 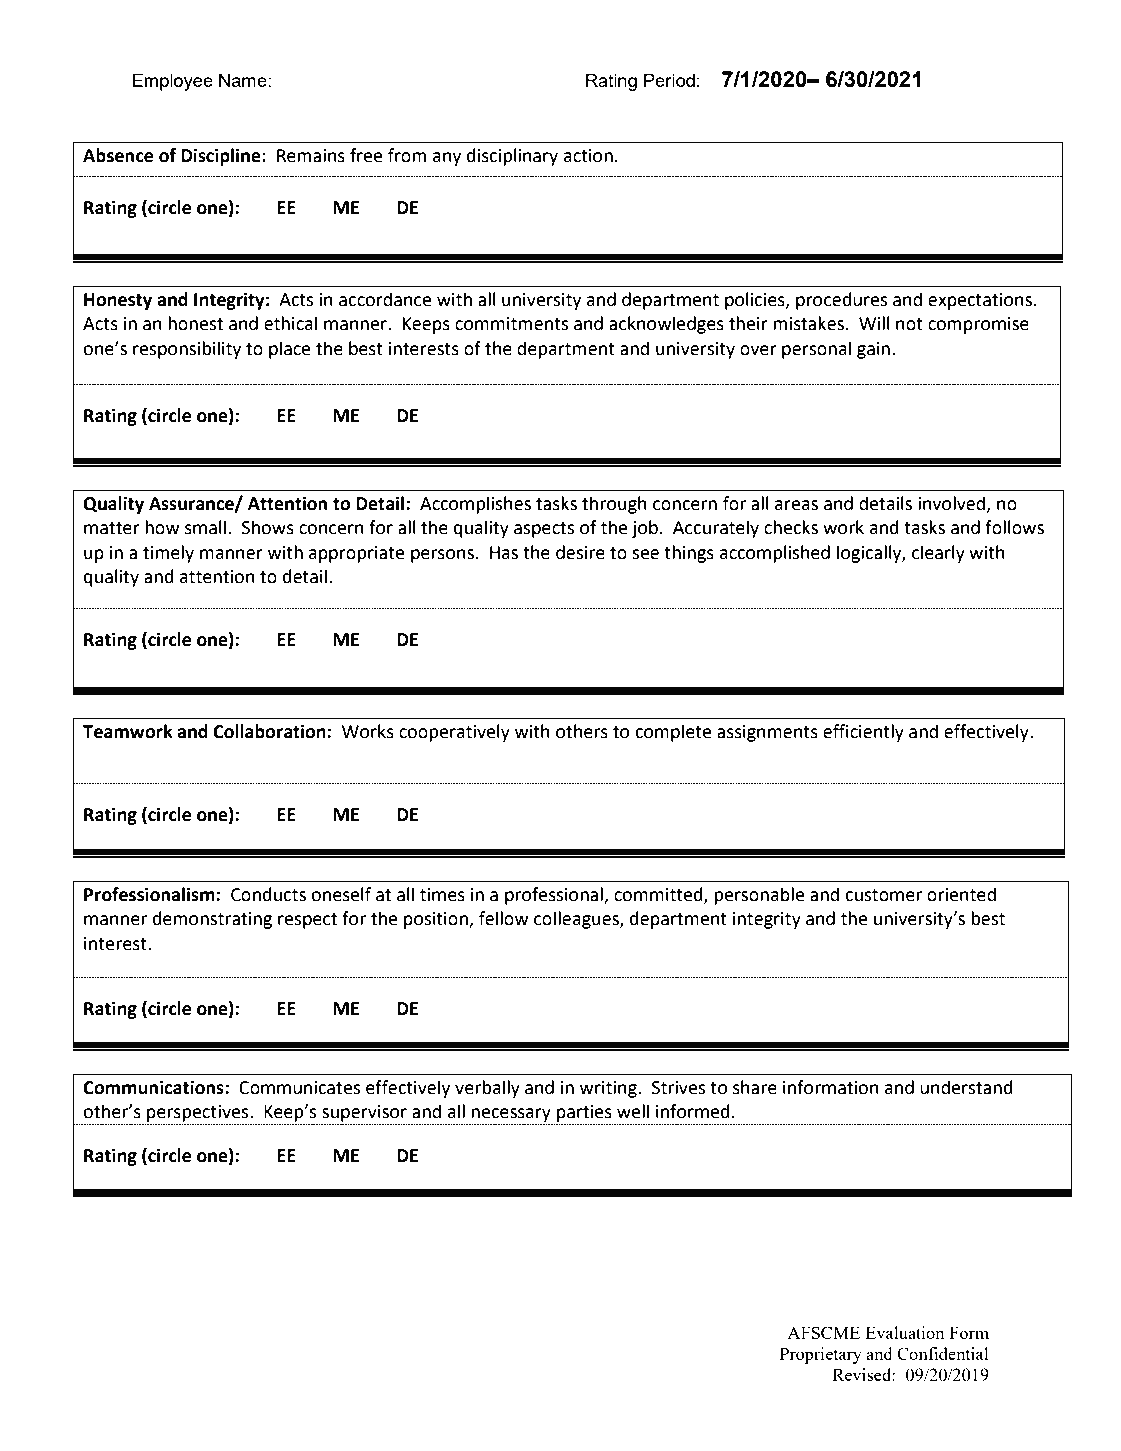 What do you see at coordinates (588, 156) in the document?
I see `action` at bounding box center [588, 156].
